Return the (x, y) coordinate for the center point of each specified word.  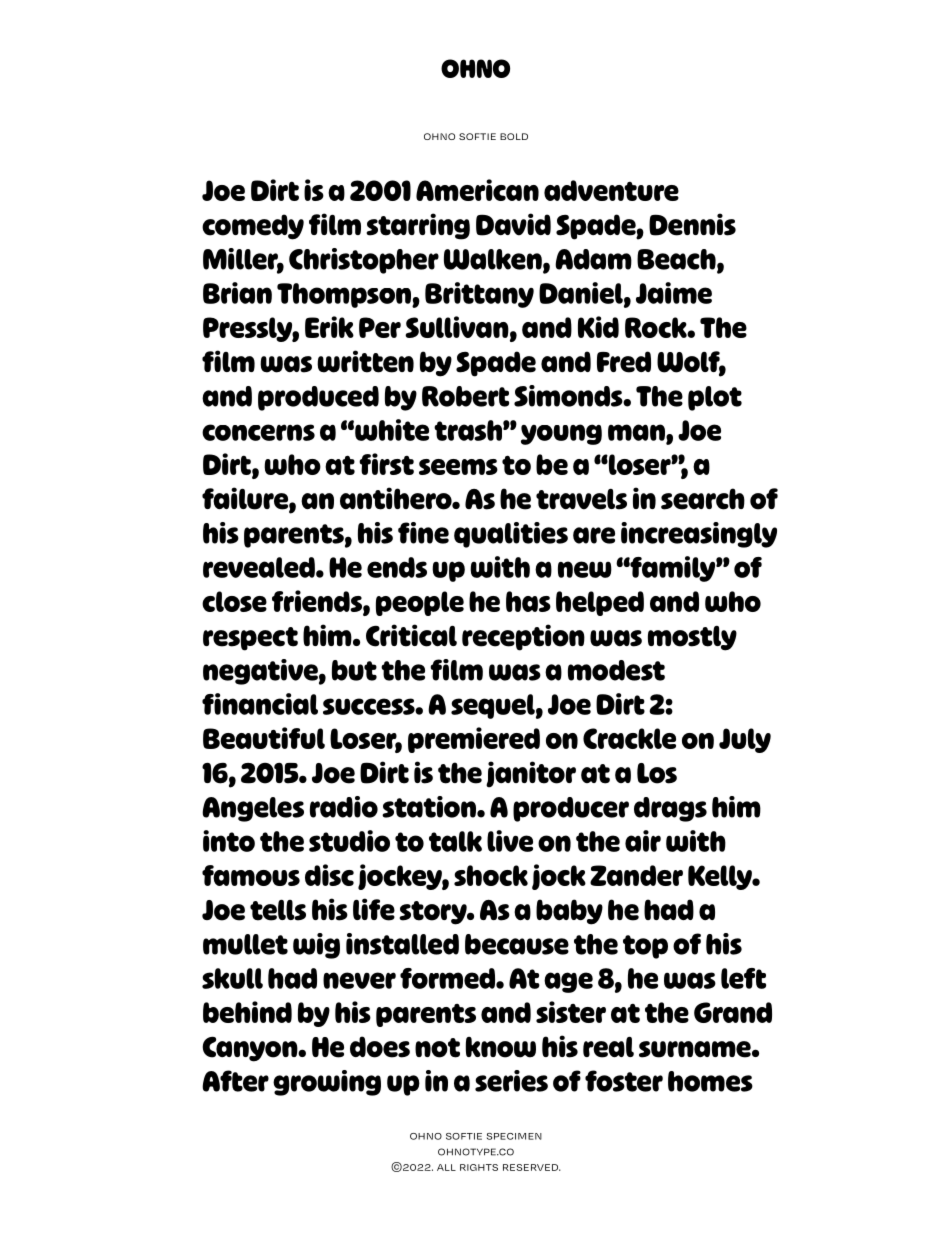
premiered (474, 740)
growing (327, 1083)
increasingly (699, 535)
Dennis (692, 224)
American (477, 190)
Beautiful (264, 738)
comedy (253, 227)
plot (715, 398)
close (234, 601)
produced (318, 398)
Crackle (629, 738)
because (517, 944)
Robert (465, 396)
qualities (511, 535)
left (743, 978)
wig (316, 946)
